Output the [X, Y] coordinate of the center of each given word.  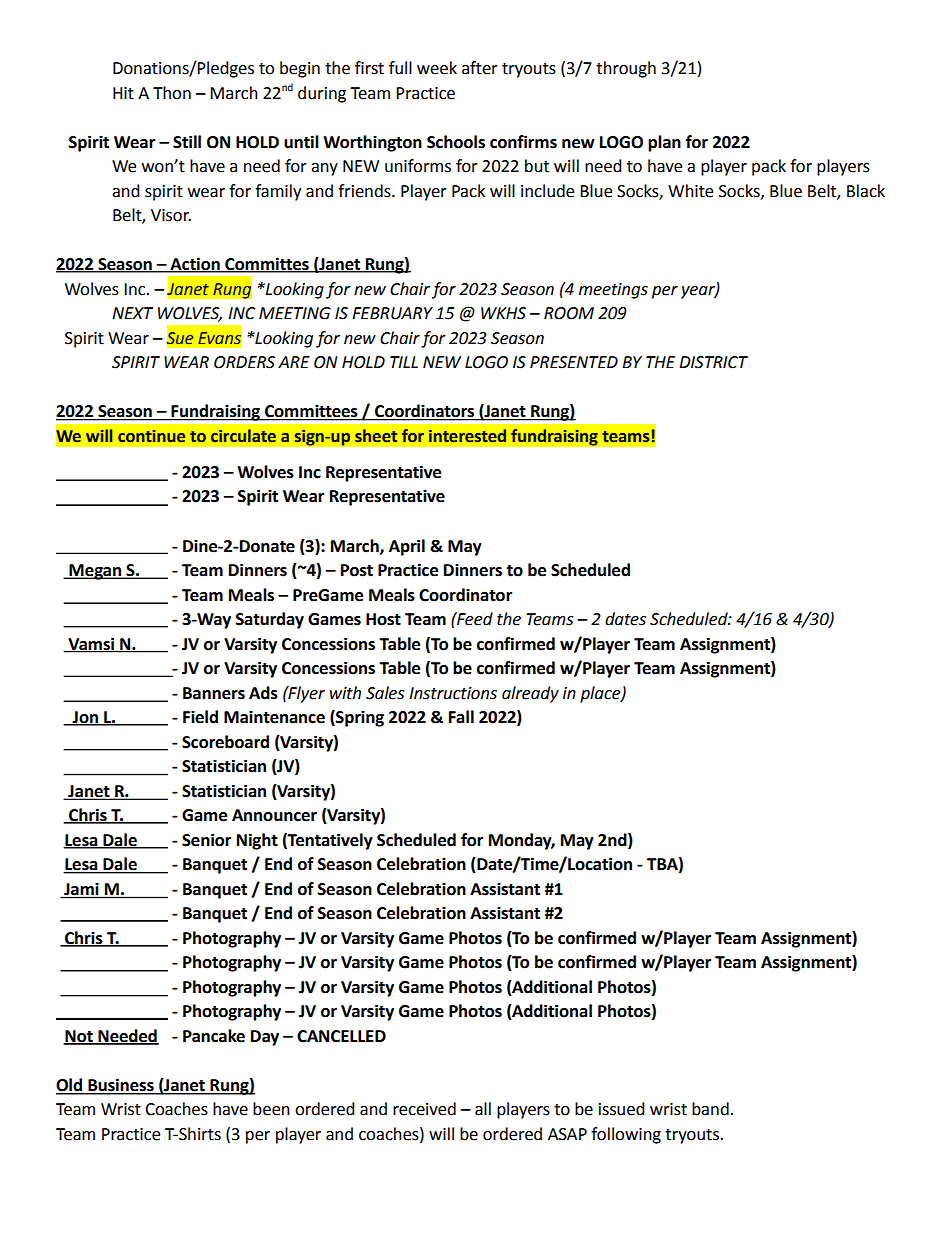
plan [664, 143]
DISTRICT [713, 362]
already [530, 694]
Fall [461, 717]
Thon [172, 93]
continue [151, 436]
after [480, 68]
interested [467, 436]
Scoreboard [225, 742]
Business [121, 1086]
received [424, 1109]
